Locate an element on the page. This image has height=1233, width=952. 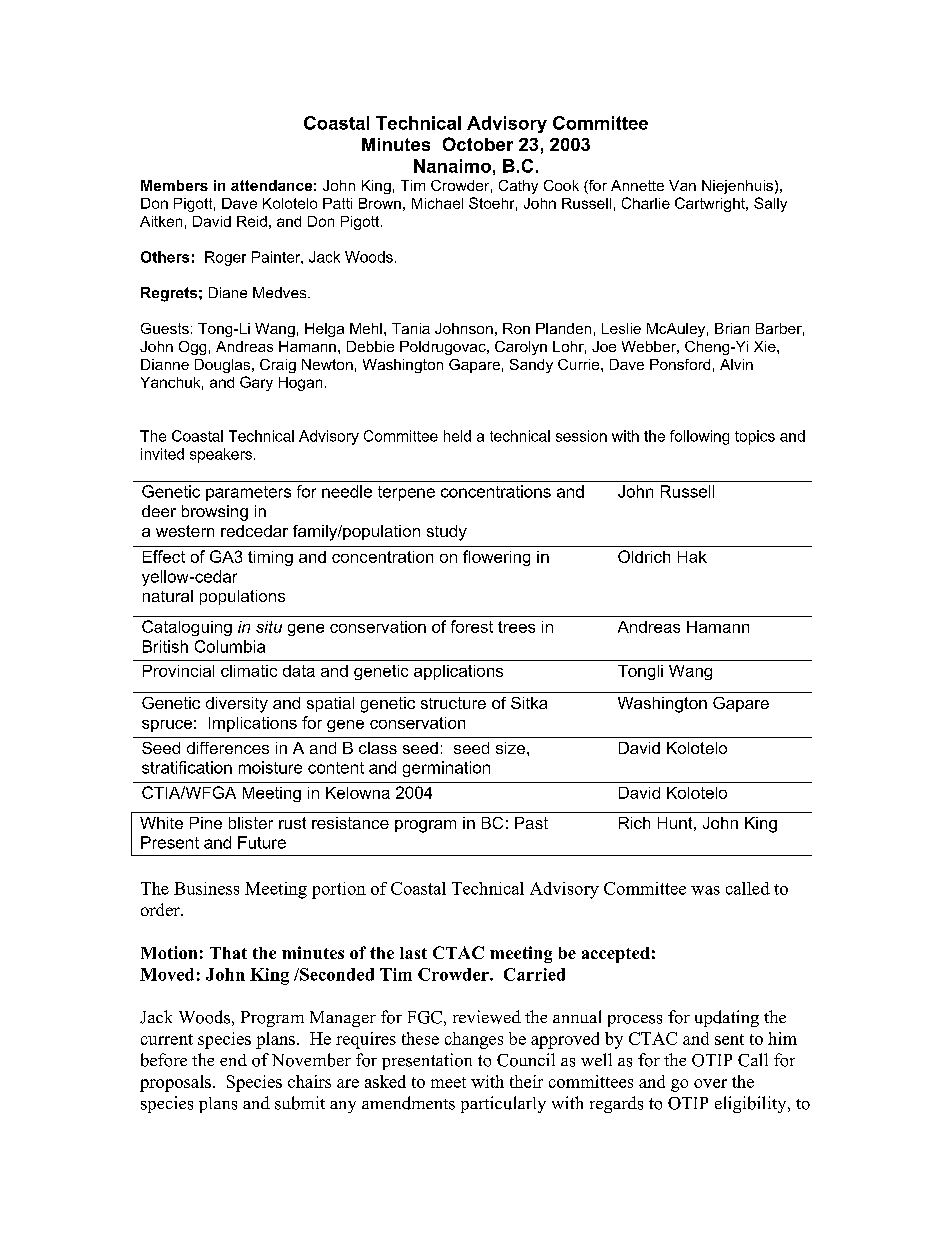
forest is located at coordinates (472, 626).
